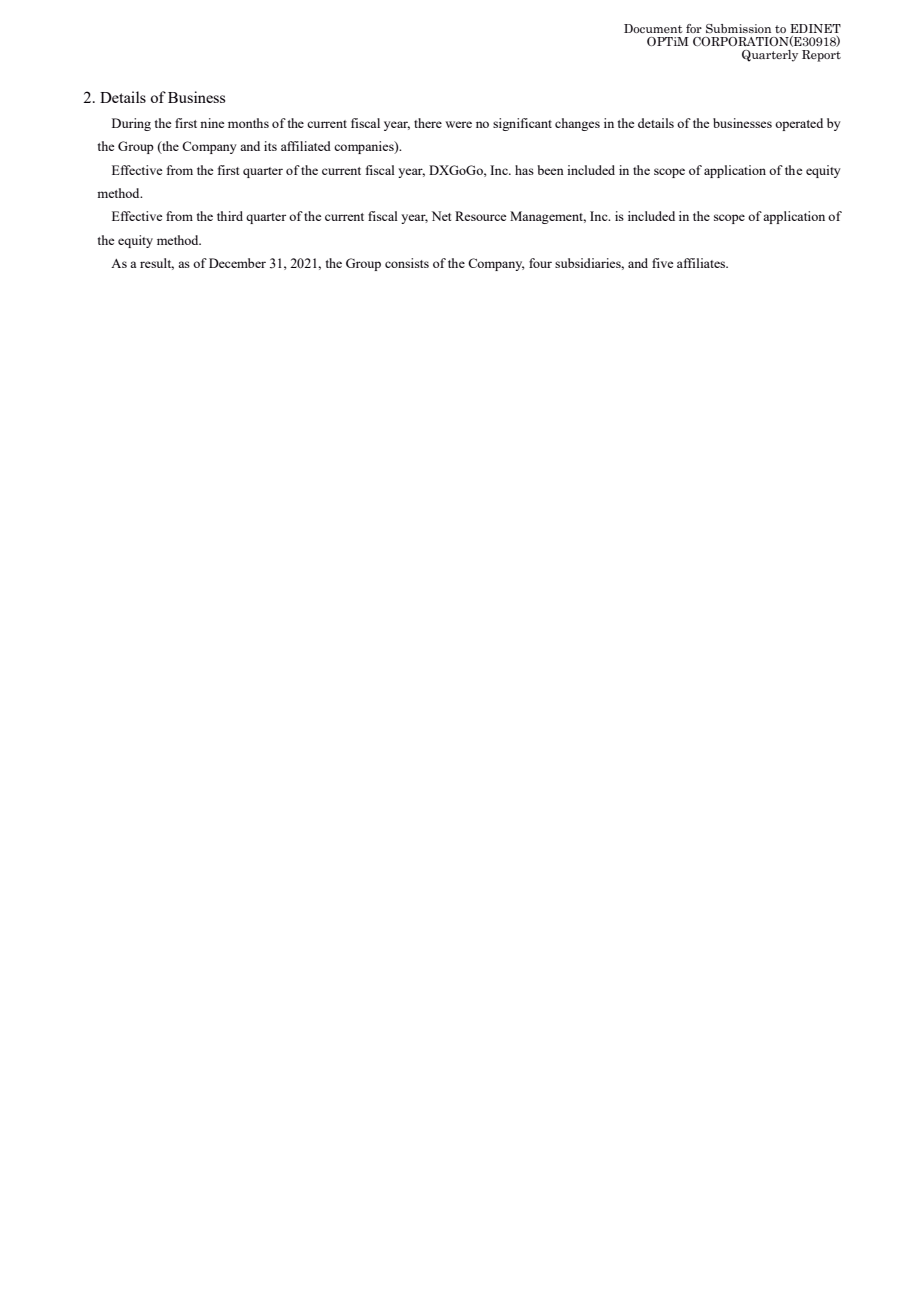  I want to click on there, so click(428, 123).
